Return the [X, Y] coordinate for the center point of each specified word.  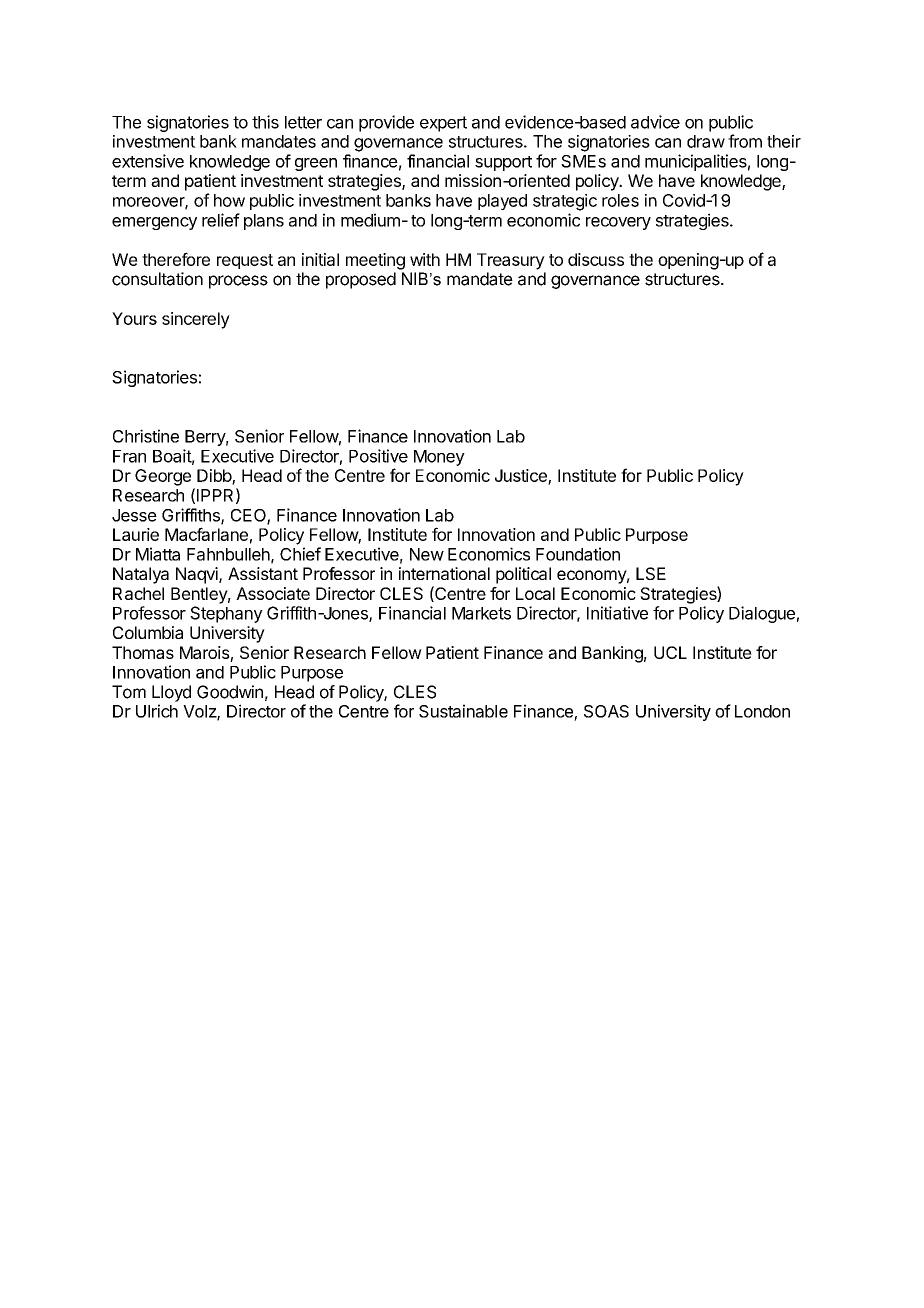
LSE [651, 573]
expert [443, 124]
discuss [596, 259]
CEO [249, 516]
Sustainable [463, 711]
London [762, 711]
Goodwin [230, 692]
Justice [522, 476]
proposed [361, 280]
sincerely [196, 320]
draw [706, 141]
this [265, 122]
